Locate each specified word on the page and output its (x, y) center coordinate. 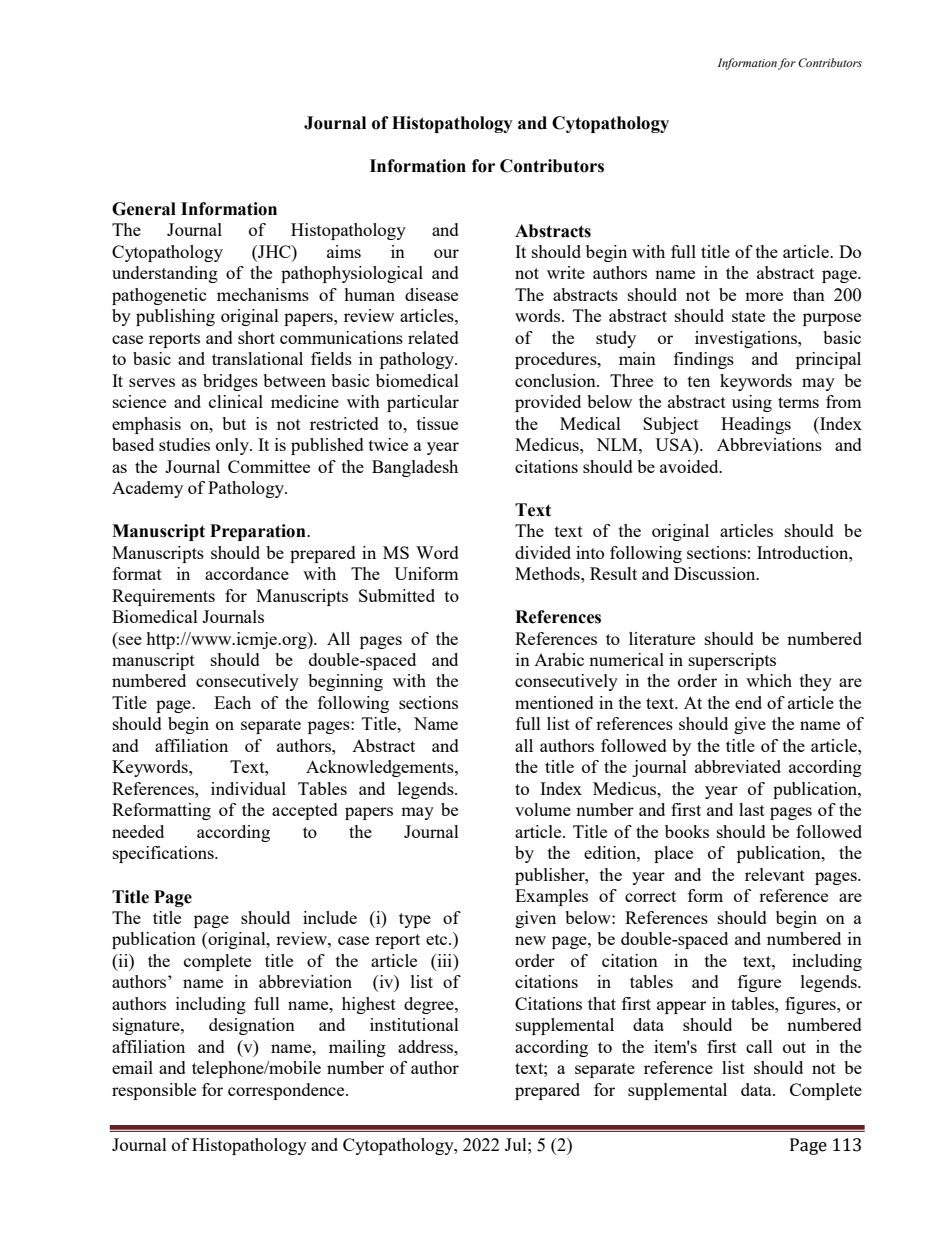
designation (252, 1026)
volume (543, 809)
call (759, 1046)
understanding (165, 274)
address (427, 1046)
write (566, 272)
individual (248, 788)
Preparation (259, 532)
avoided (690, 466)
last (752, 809)
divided (543, 552)
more (764, 296)
